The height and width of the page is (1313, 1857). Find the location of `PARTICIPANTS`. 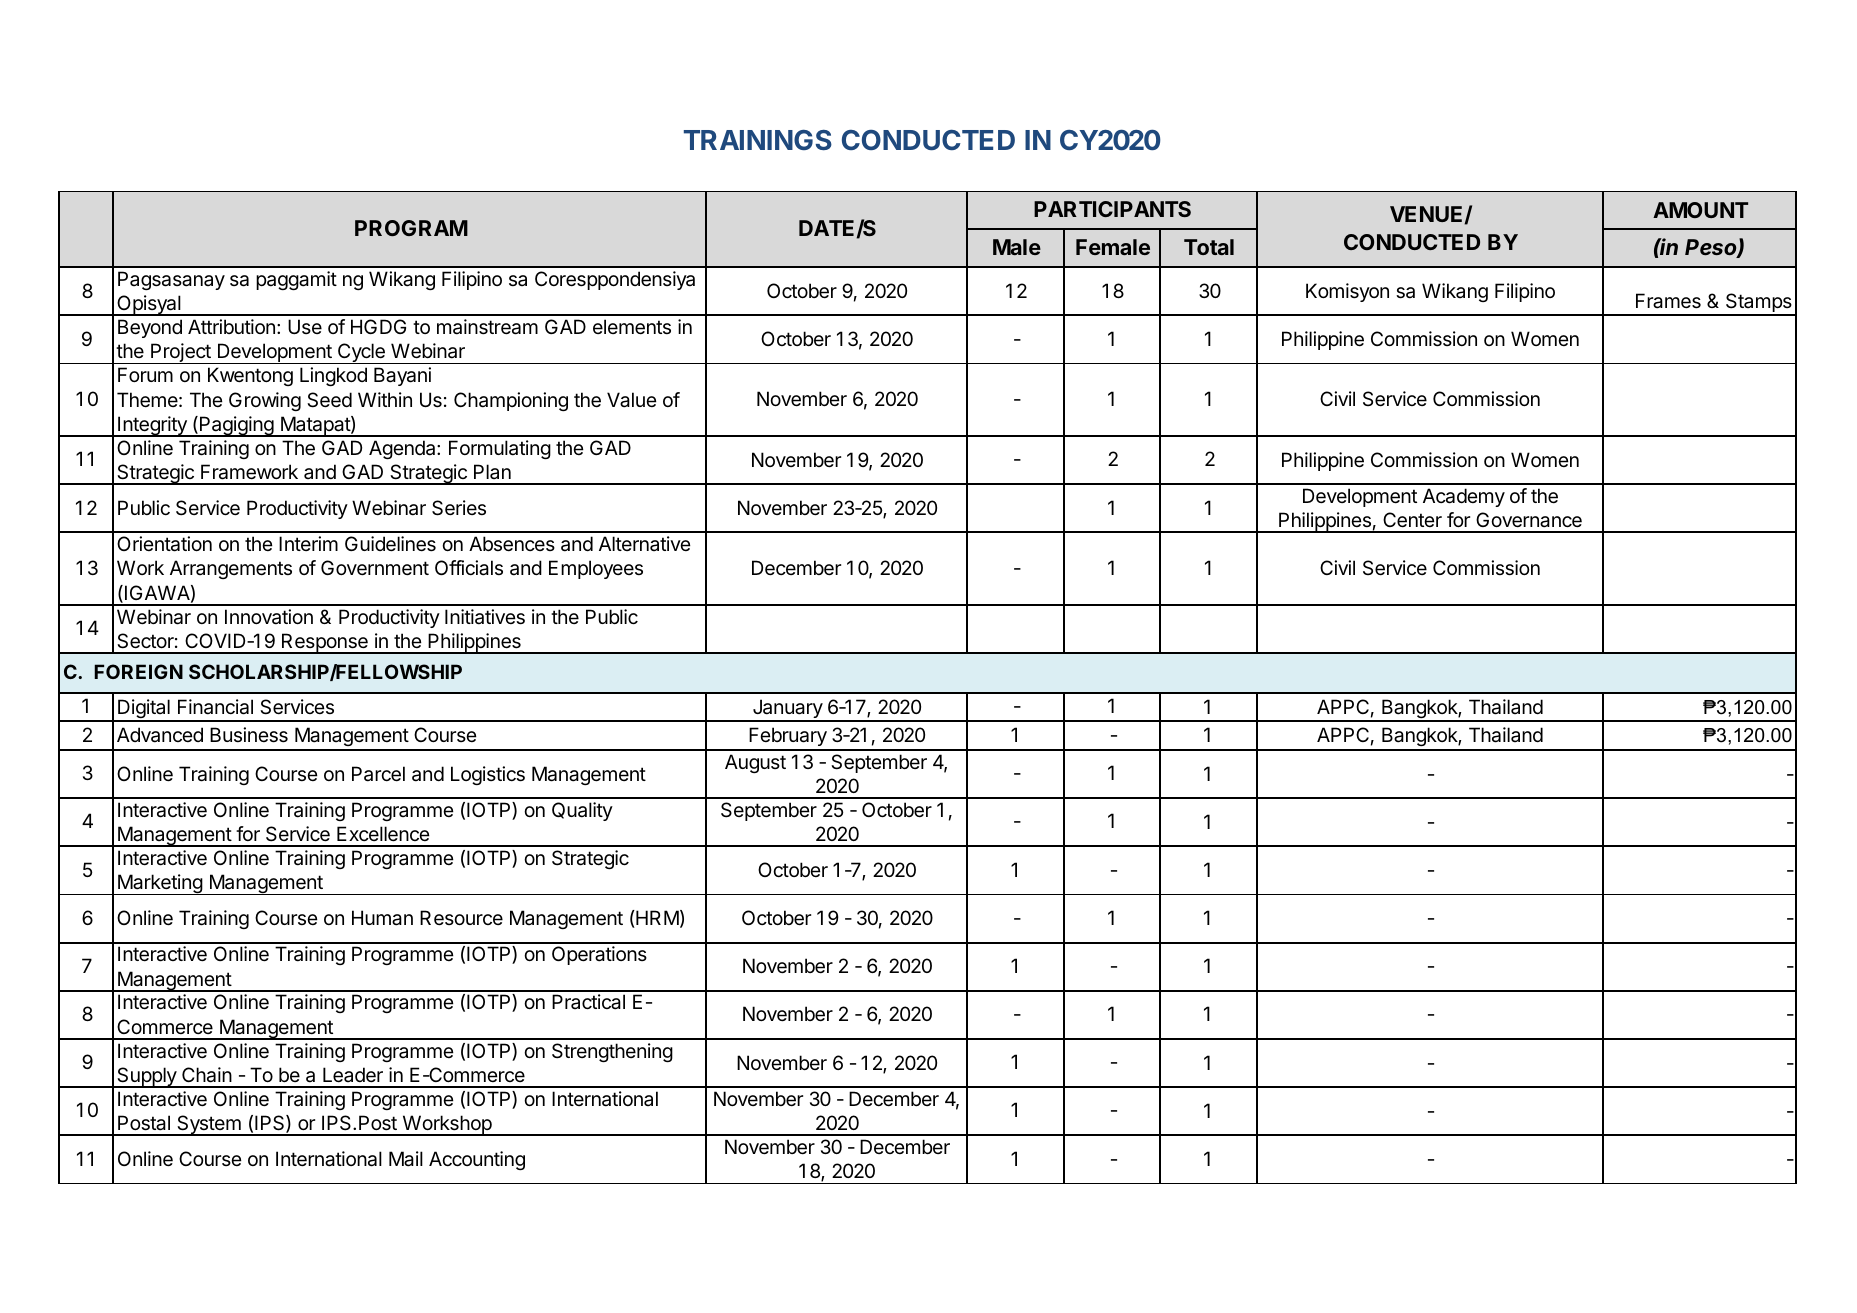

PARTICIPANTS is located at coordinates (1112, 209).
